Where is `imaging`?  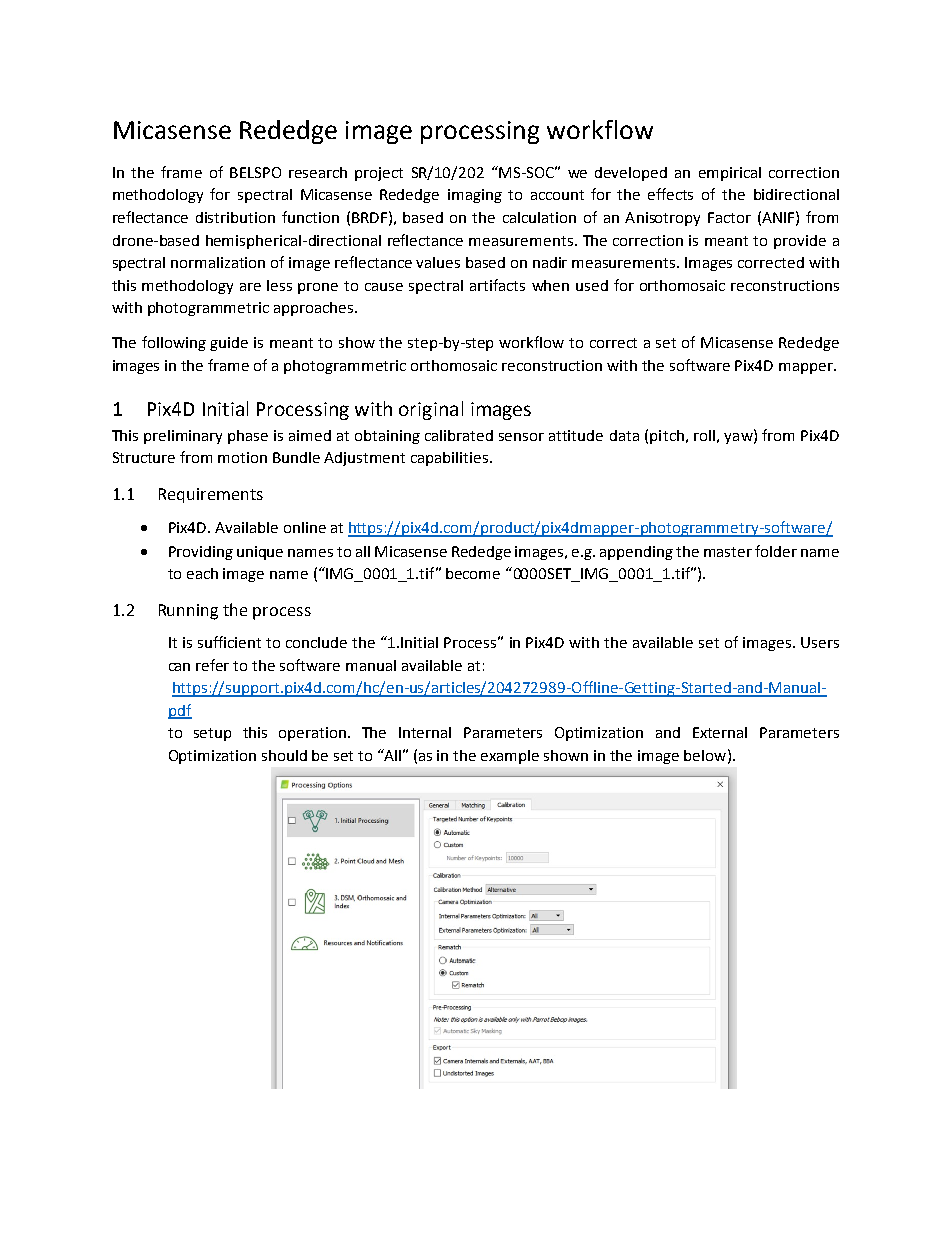 imaging is located at coordinates (475, 196).
